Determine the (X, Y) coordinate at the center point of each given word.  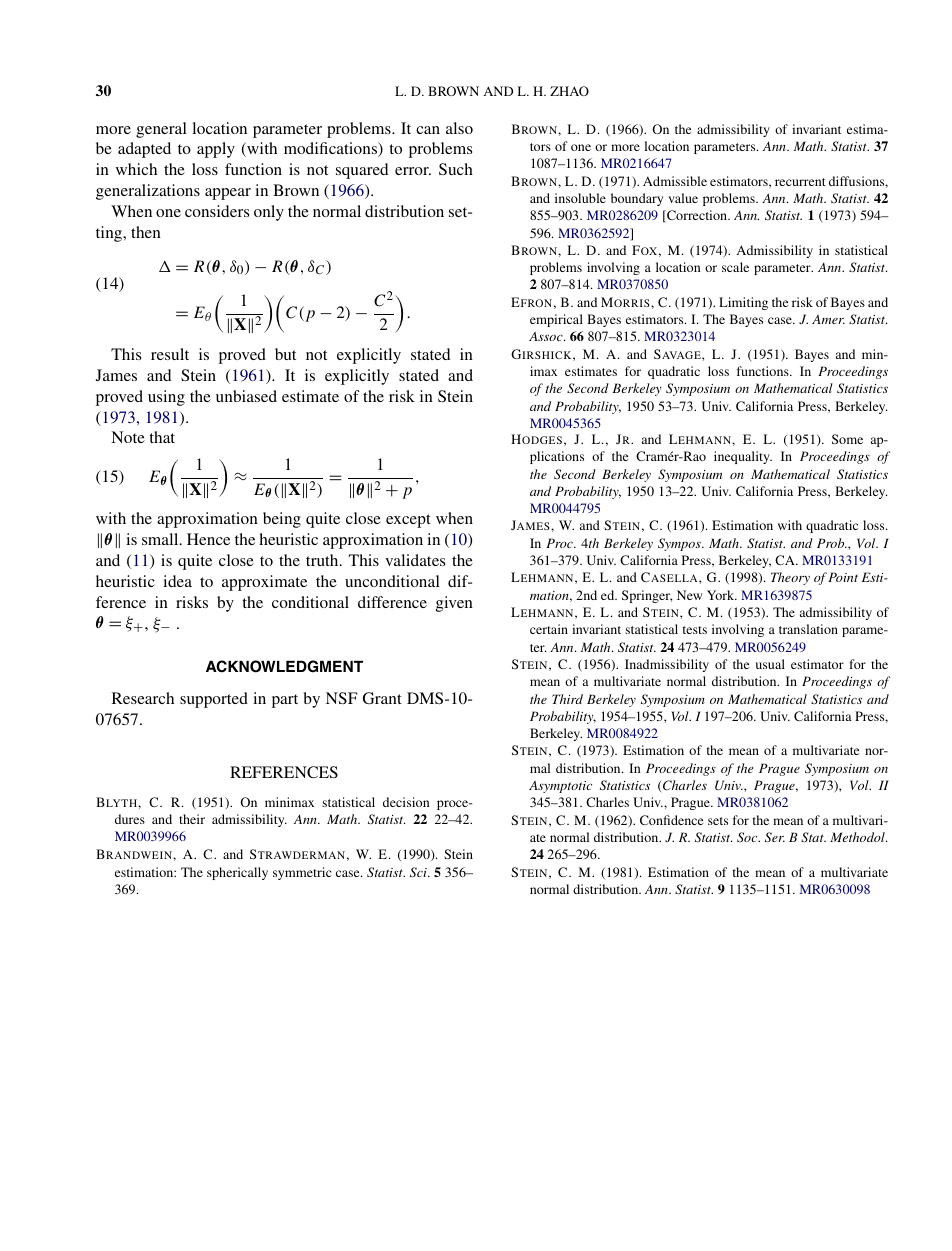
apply (216, 150)
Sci (419, 872)
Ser (775, 837)
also (459, 128)
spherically (237, 873)
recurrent (800, 182)
